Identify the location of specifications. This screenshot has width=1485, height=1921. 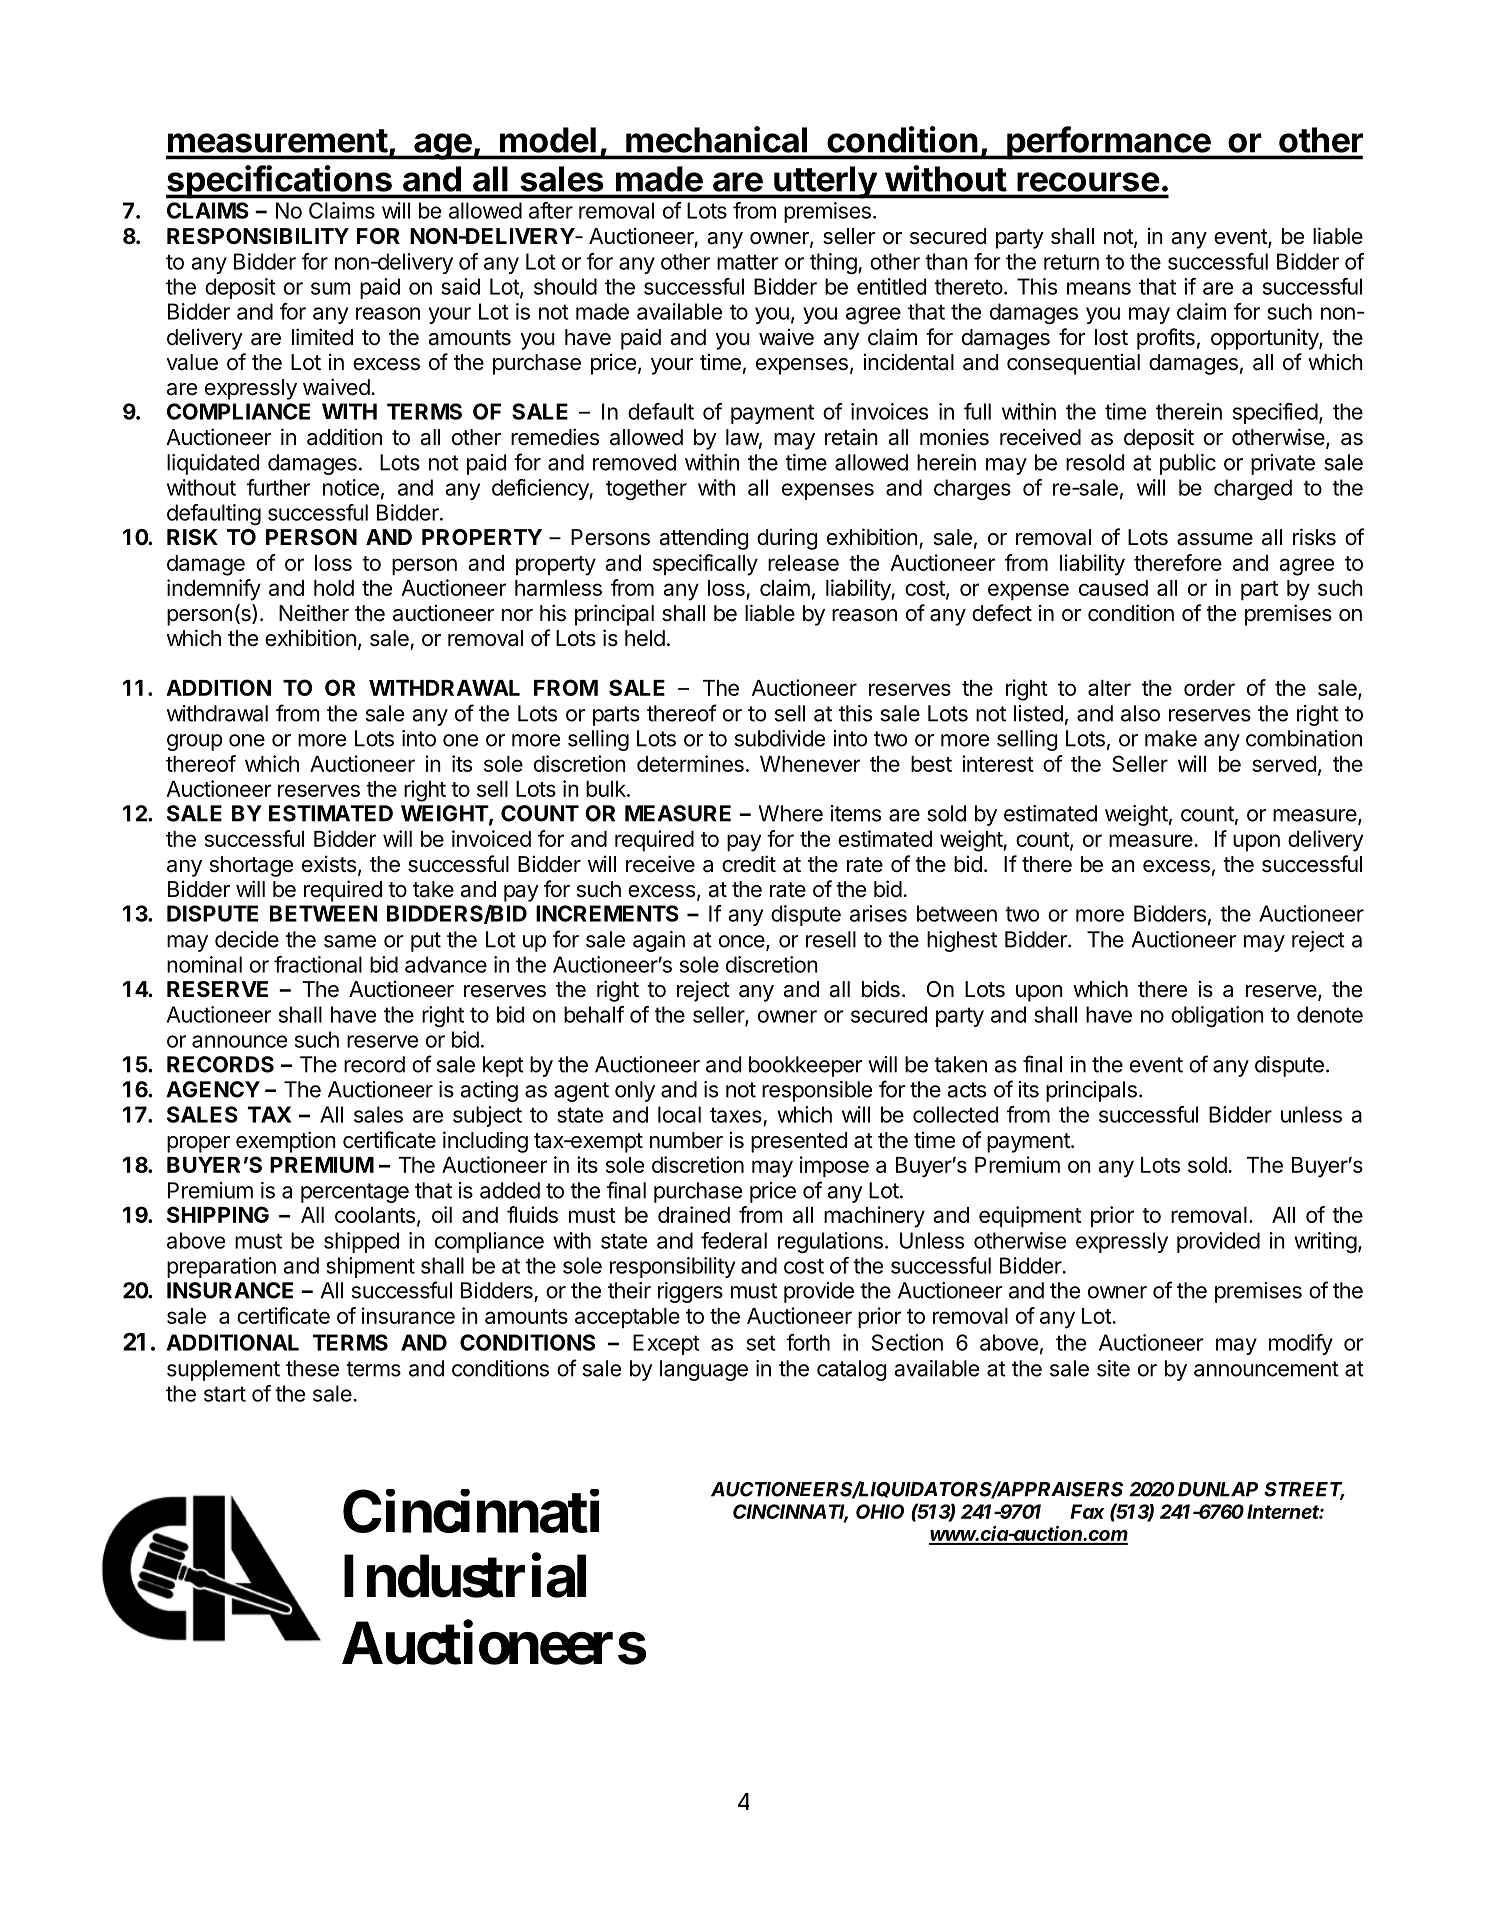
(280, 182).
